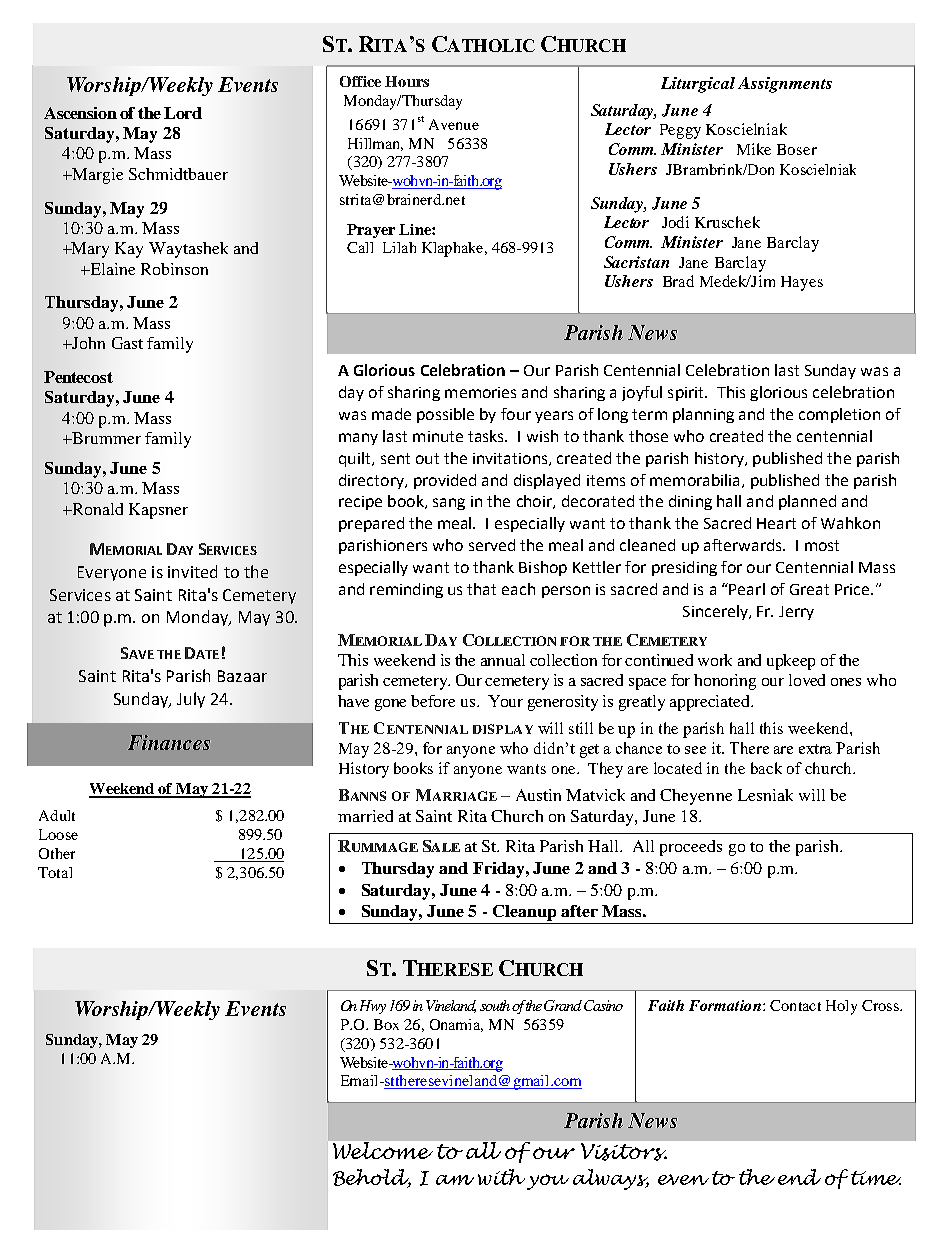  What do you see at coordinates (96, 509) in the screenshot?
I see `Ronald` at bounding box center [96, 509].
